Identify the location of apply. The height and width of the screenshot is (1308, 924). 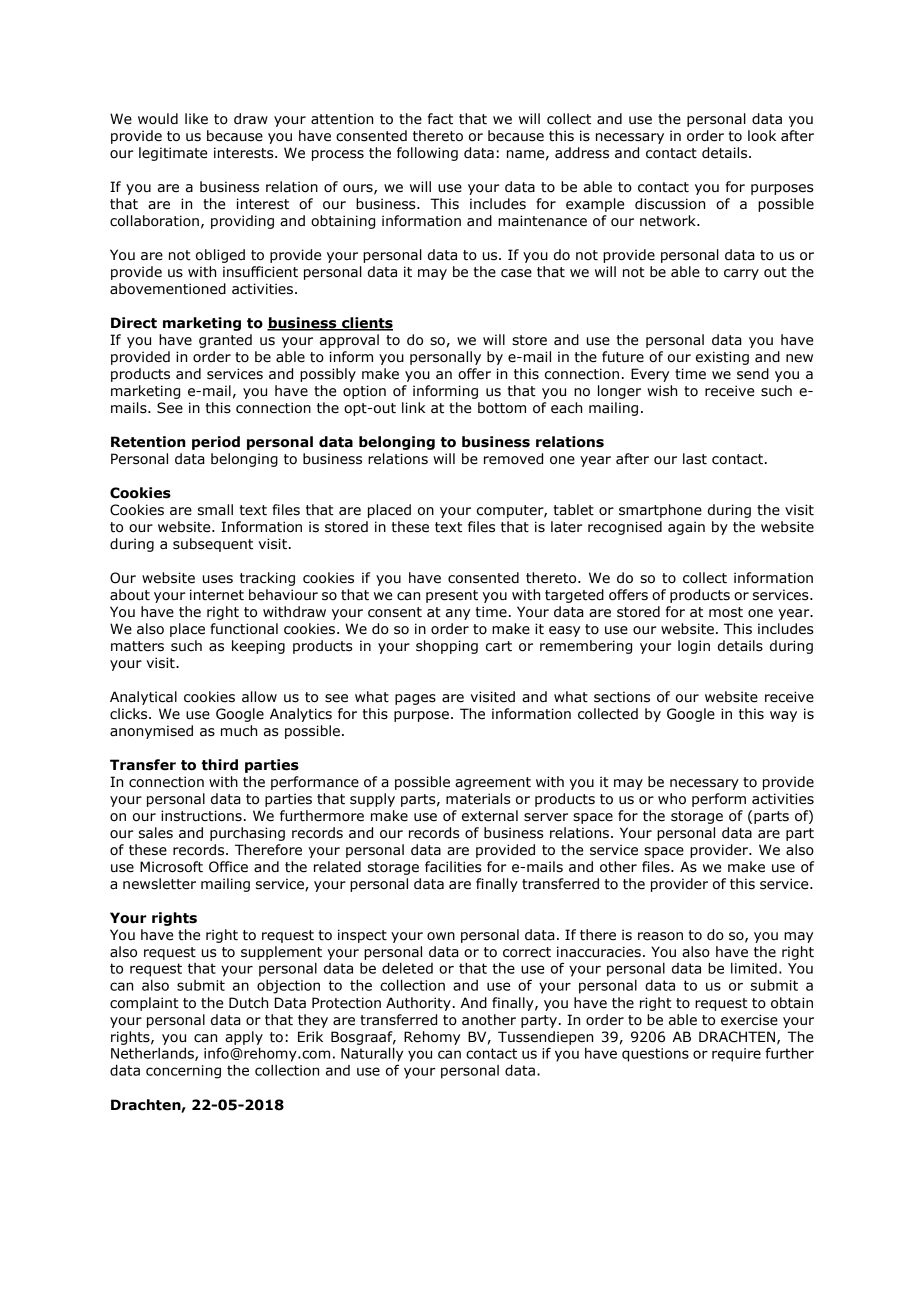
(244, 1038).
